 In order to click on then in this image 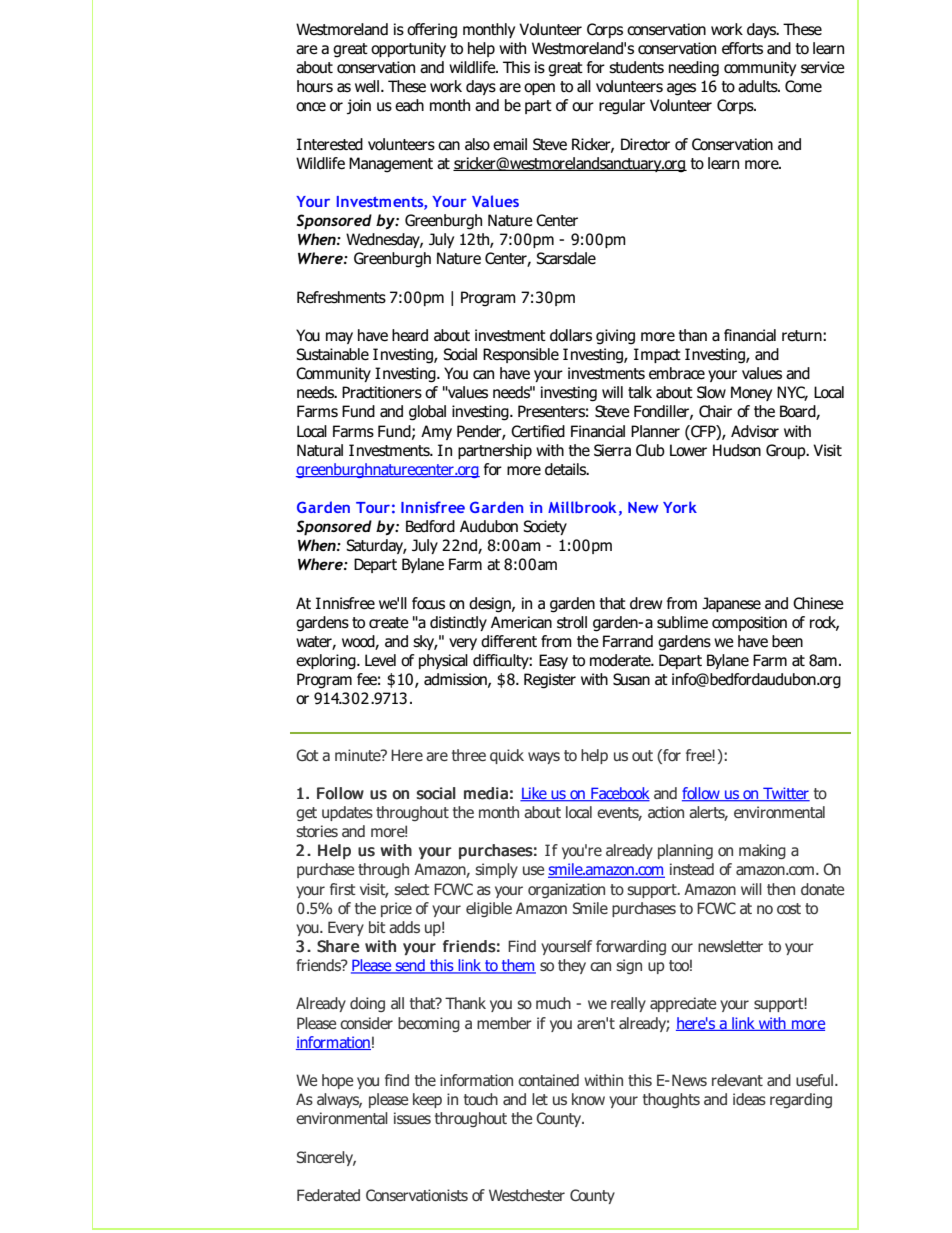, I will do `click(781, 889)`.
